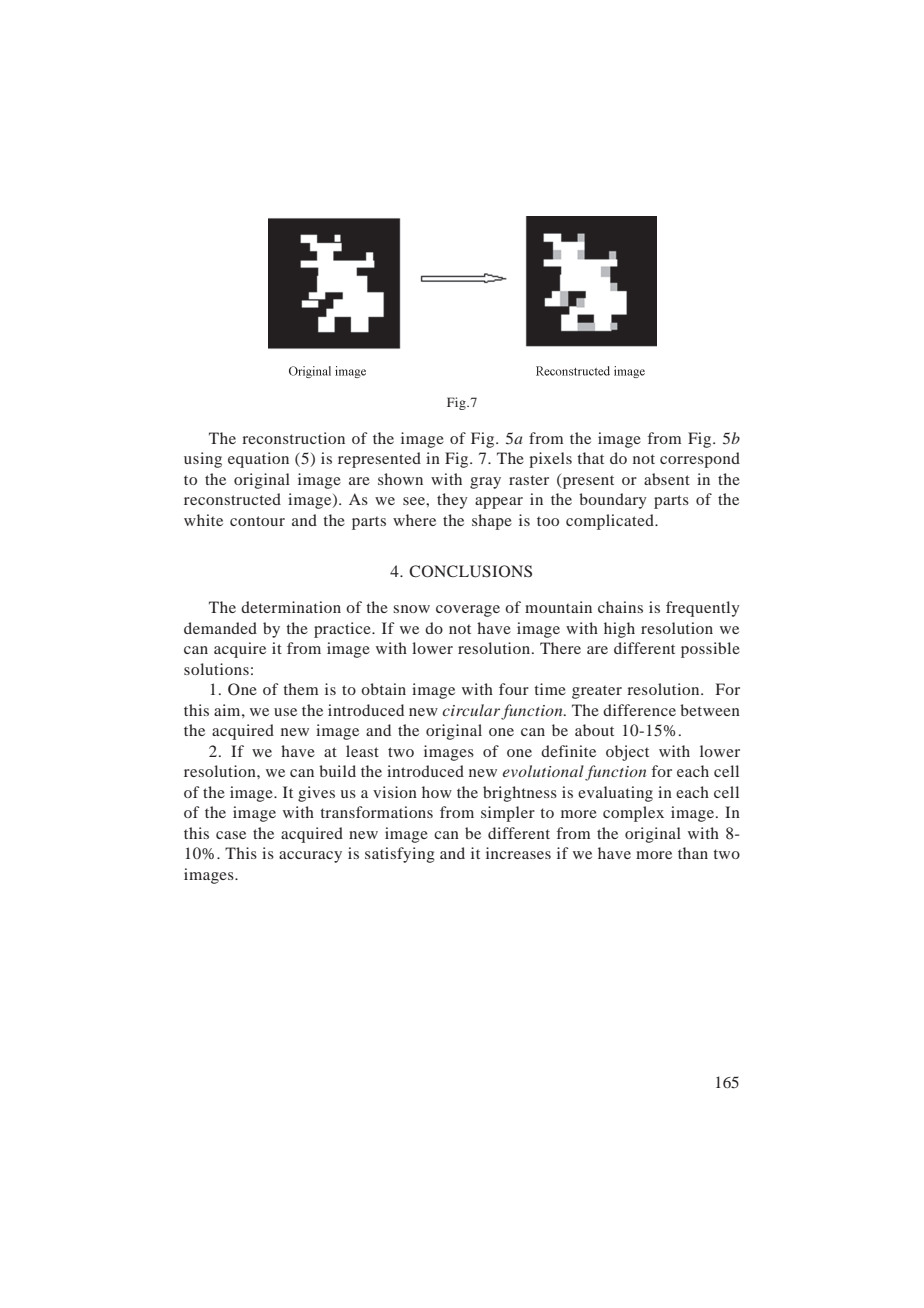  I want to click on use, so click(285, 712).
